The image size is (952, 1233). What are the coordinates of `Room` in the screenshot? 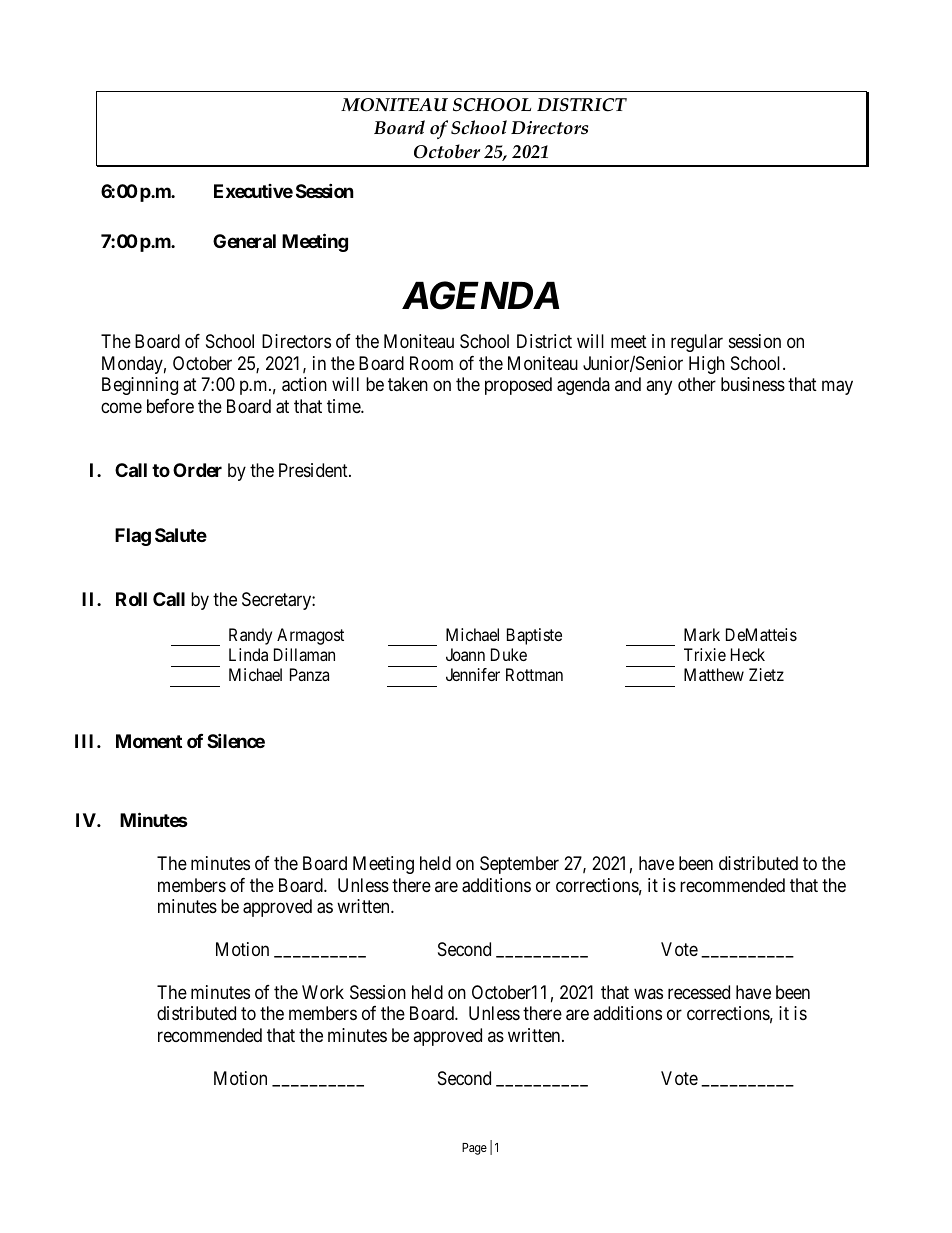 It's located at (431, 363).
